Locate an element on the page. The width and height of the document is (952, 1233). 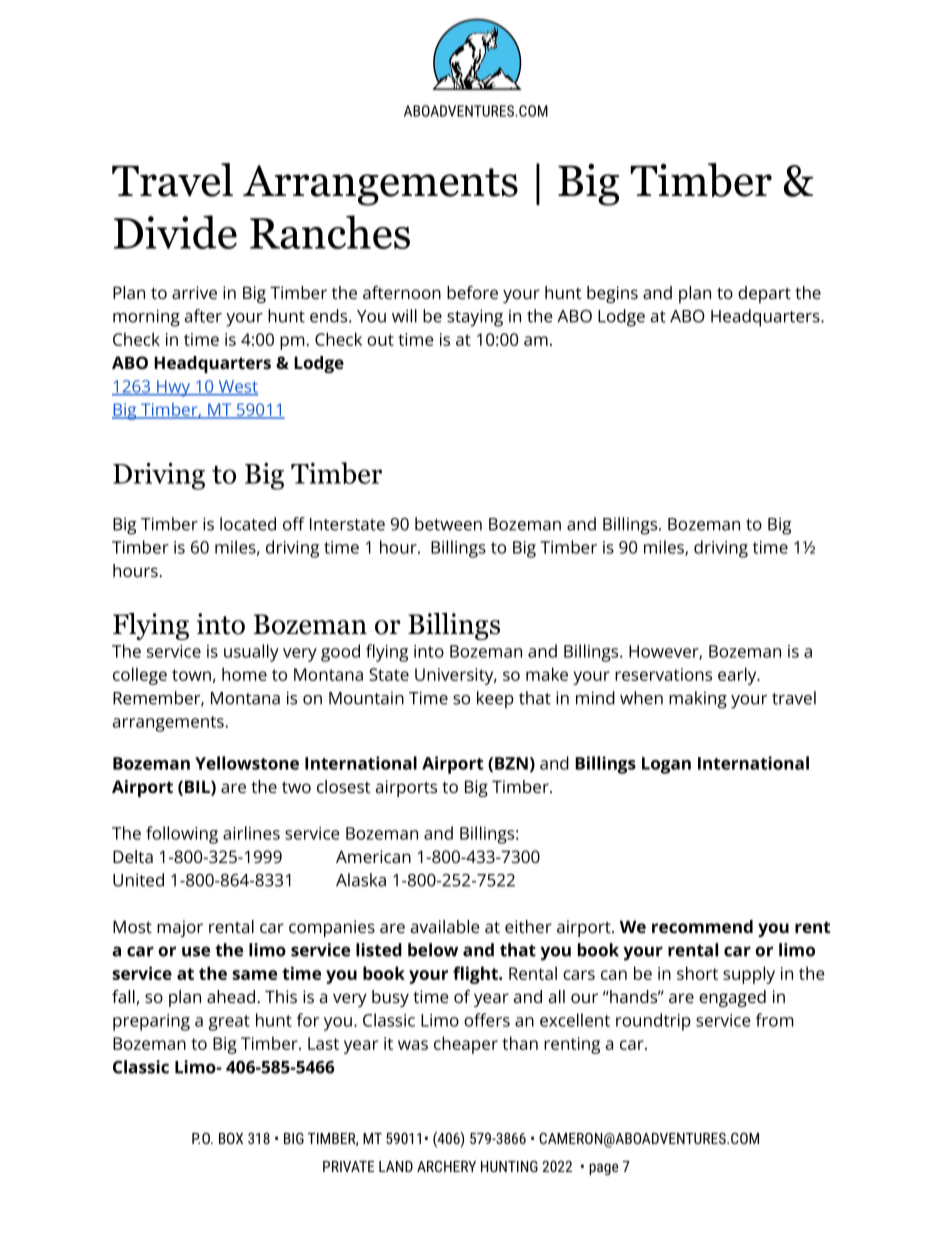
short is located at coordinates (697, 973).
